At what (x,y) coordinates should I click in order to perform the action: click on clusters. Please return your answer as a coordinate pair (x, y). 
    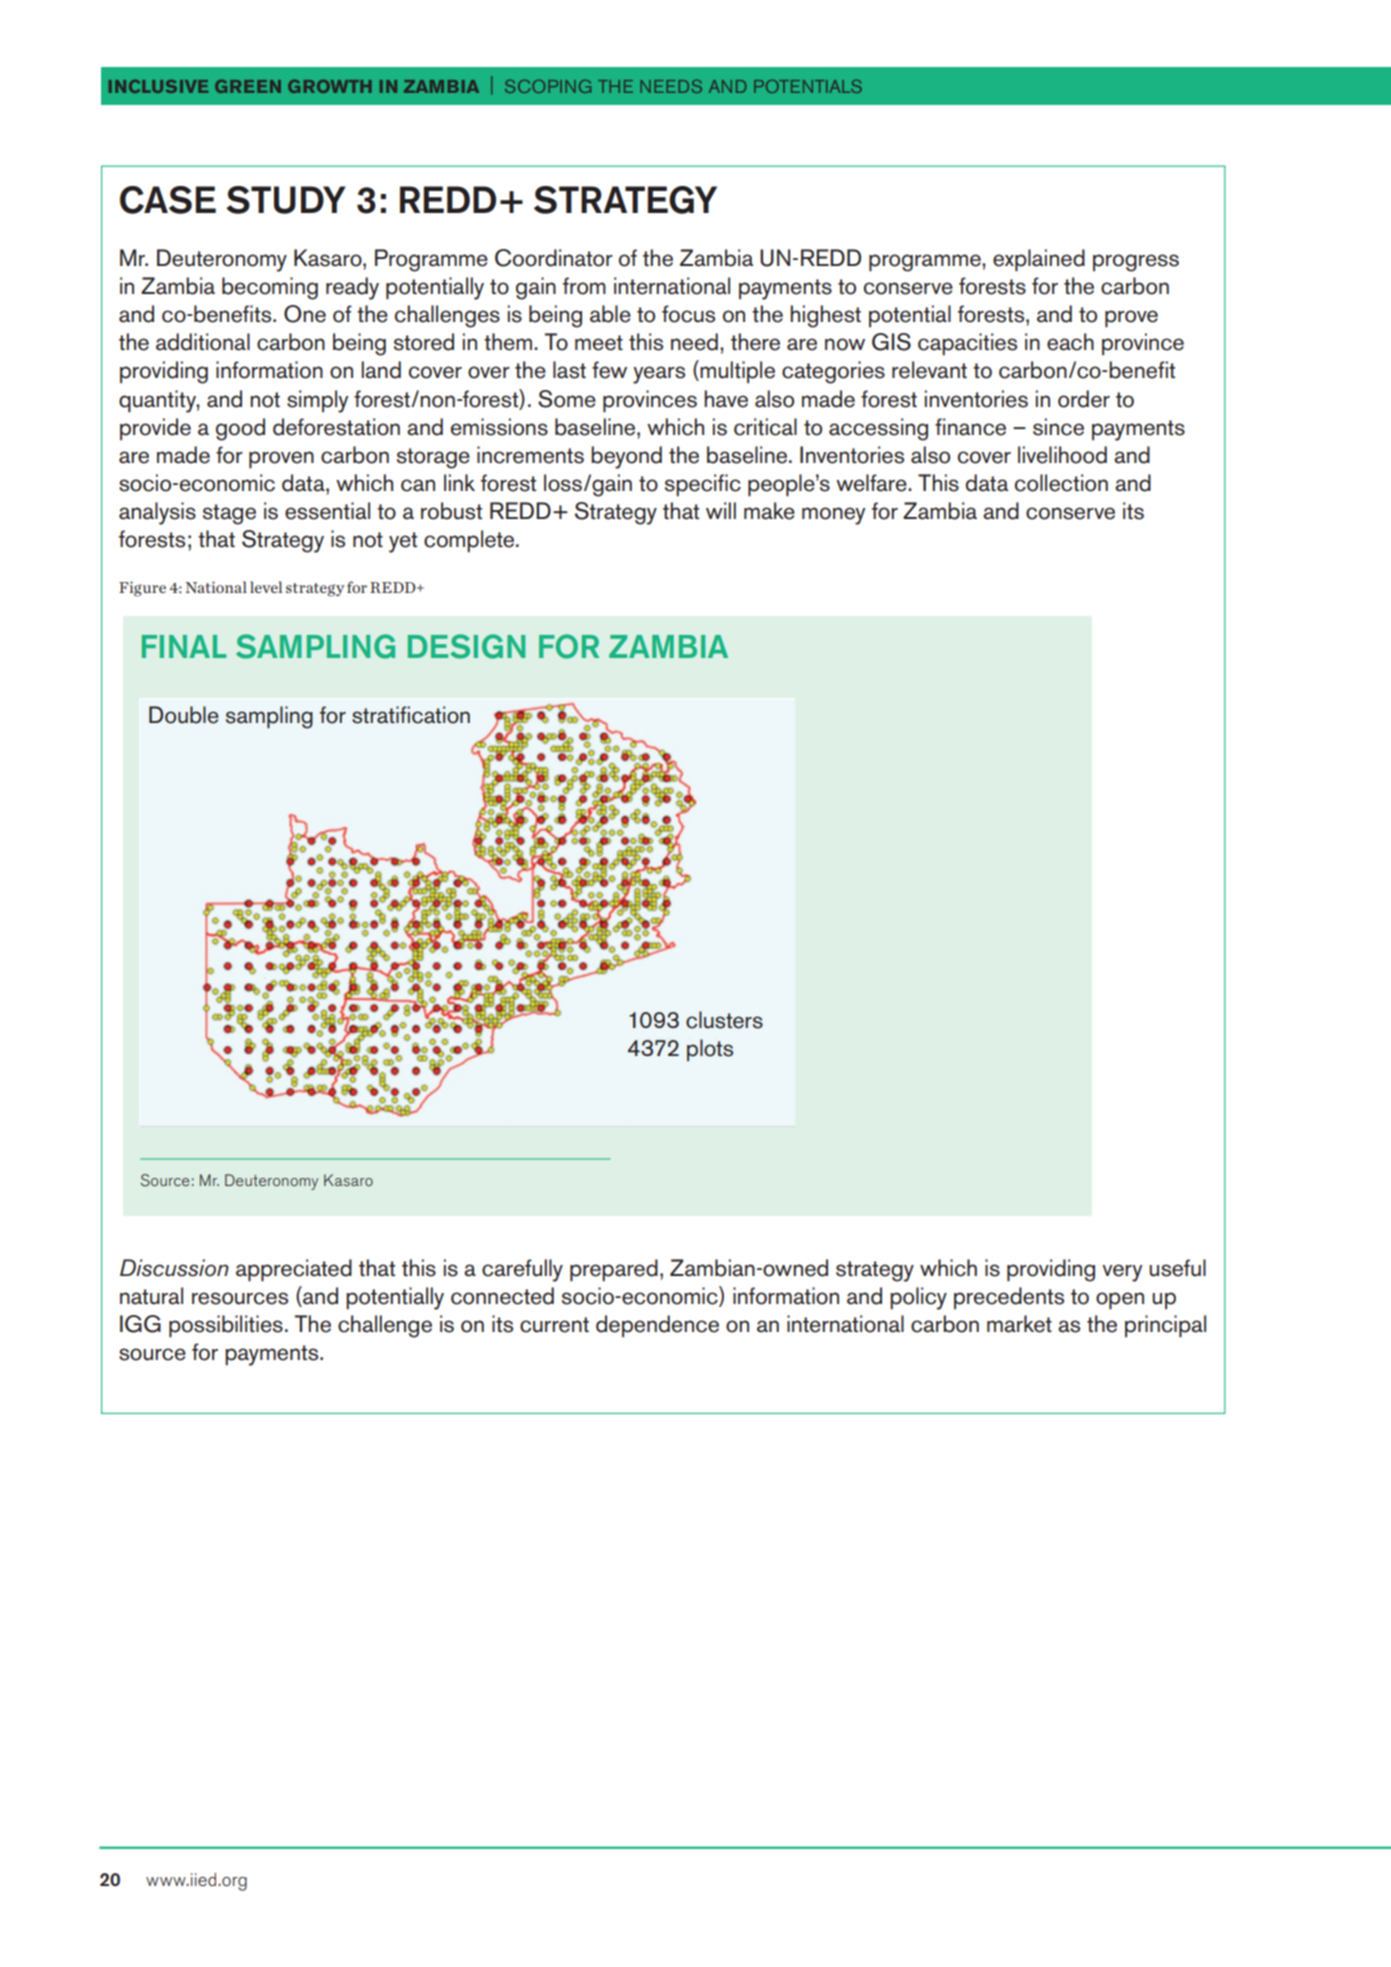
    Looking at the image, I should click on (724, 1020).
